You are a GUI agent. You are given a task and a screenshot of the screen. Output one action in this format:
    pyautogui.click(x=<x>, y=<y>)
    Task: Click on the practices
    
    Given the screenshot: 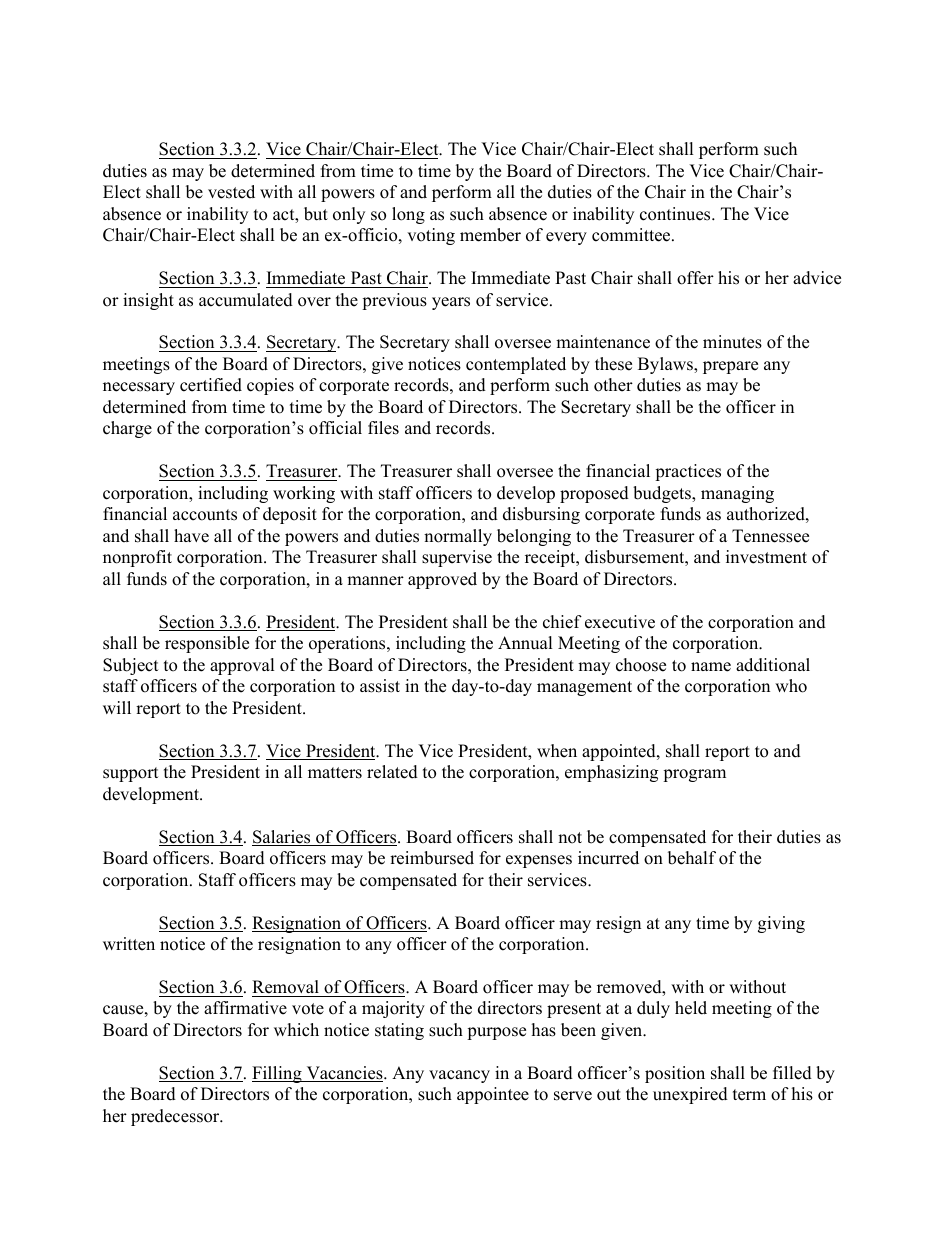 What is the action you would take?
    pyautogui.click(x=688, y=472)
